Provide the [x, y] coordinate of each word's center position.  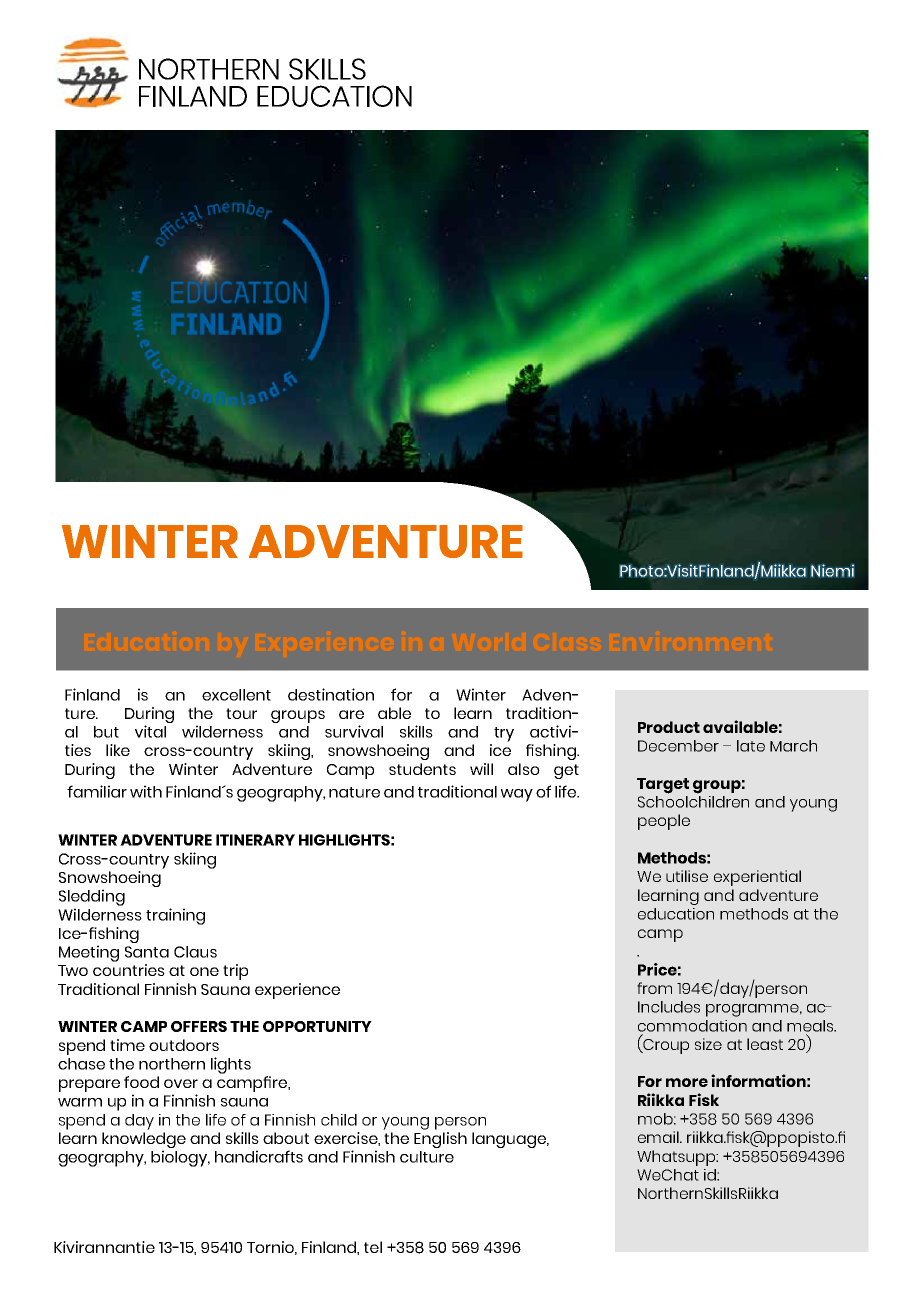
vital [150, 731]
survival [354, 731]
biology [180, 1158]
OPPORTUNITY [317, 1026]
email [659, 1137]
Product [669, 727]
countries [129, 970]
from [654, 988]
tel [373, 1247]
